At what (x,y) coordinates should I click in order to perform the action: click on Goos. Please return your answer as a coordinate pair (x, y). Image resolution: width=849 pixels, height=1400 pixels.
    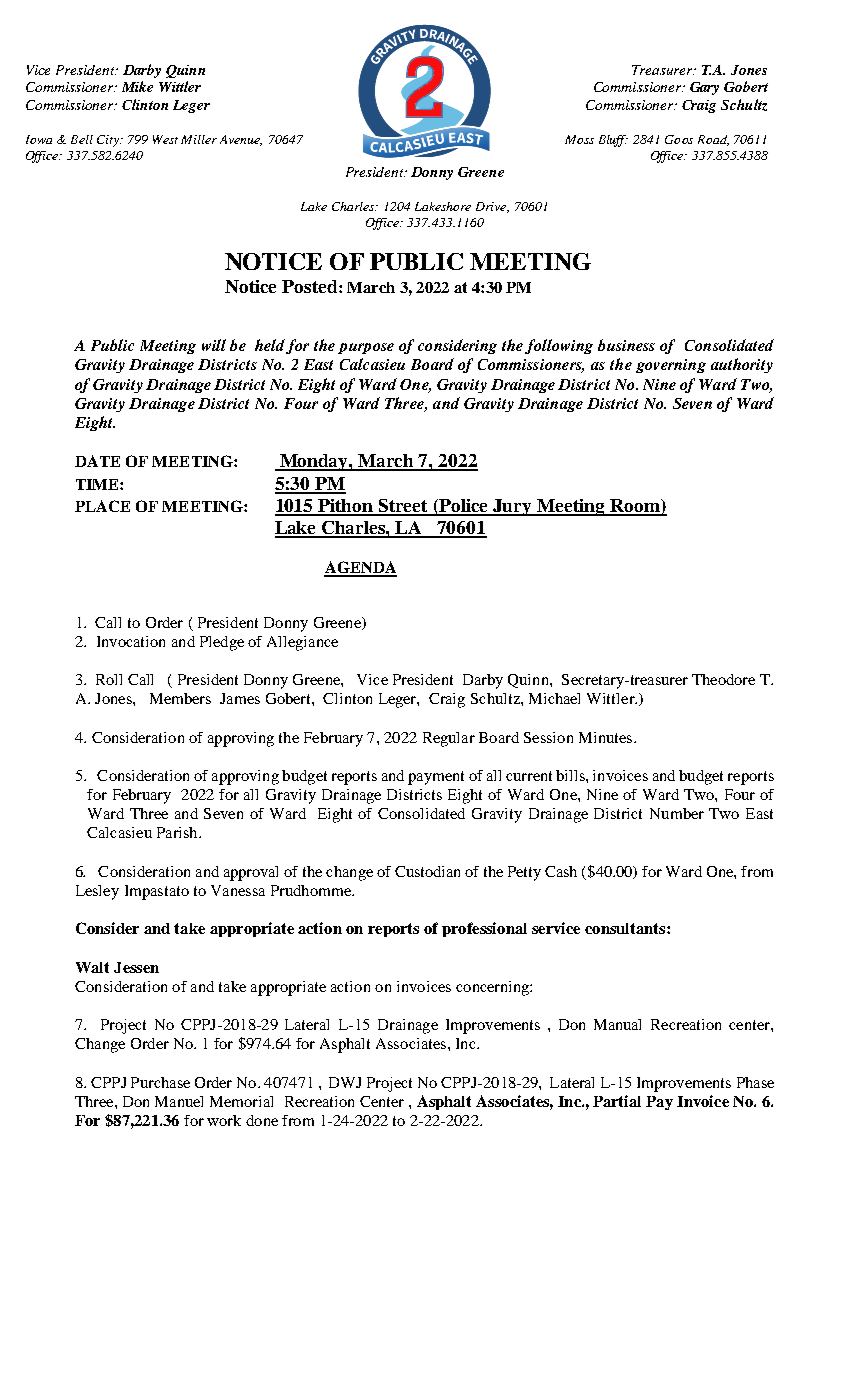
    Looking at the image, I should click on (679, 139).
